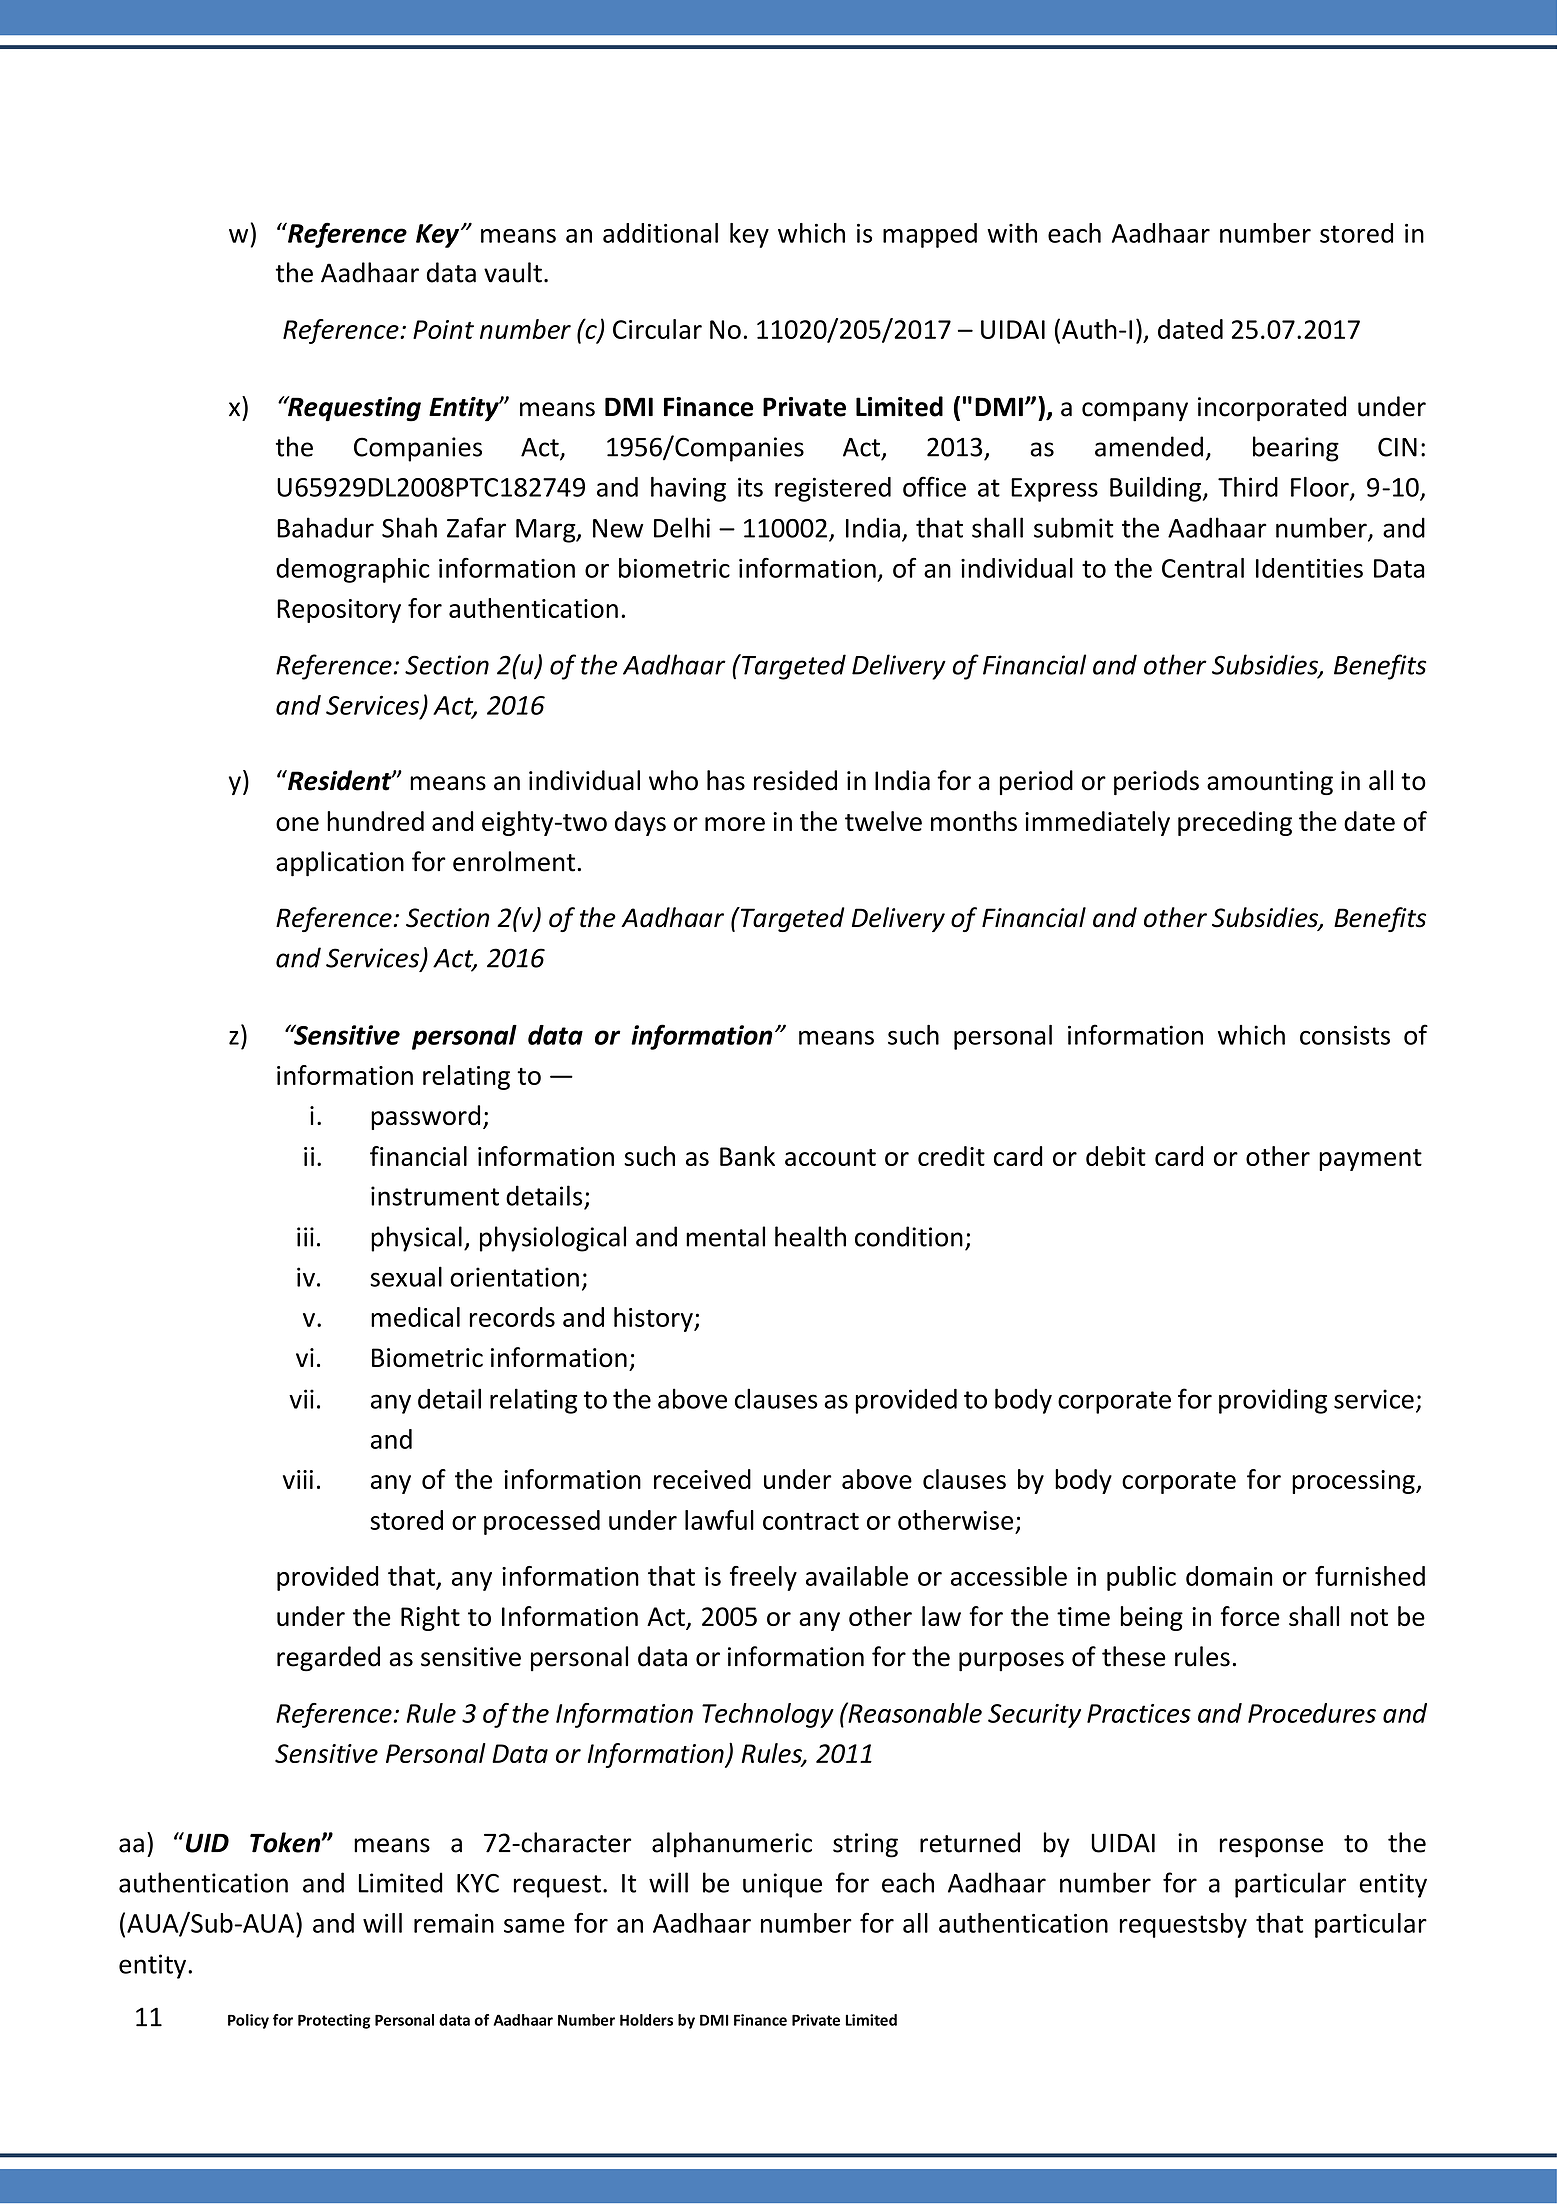  I want to click on mapped, so click(930, 235).
